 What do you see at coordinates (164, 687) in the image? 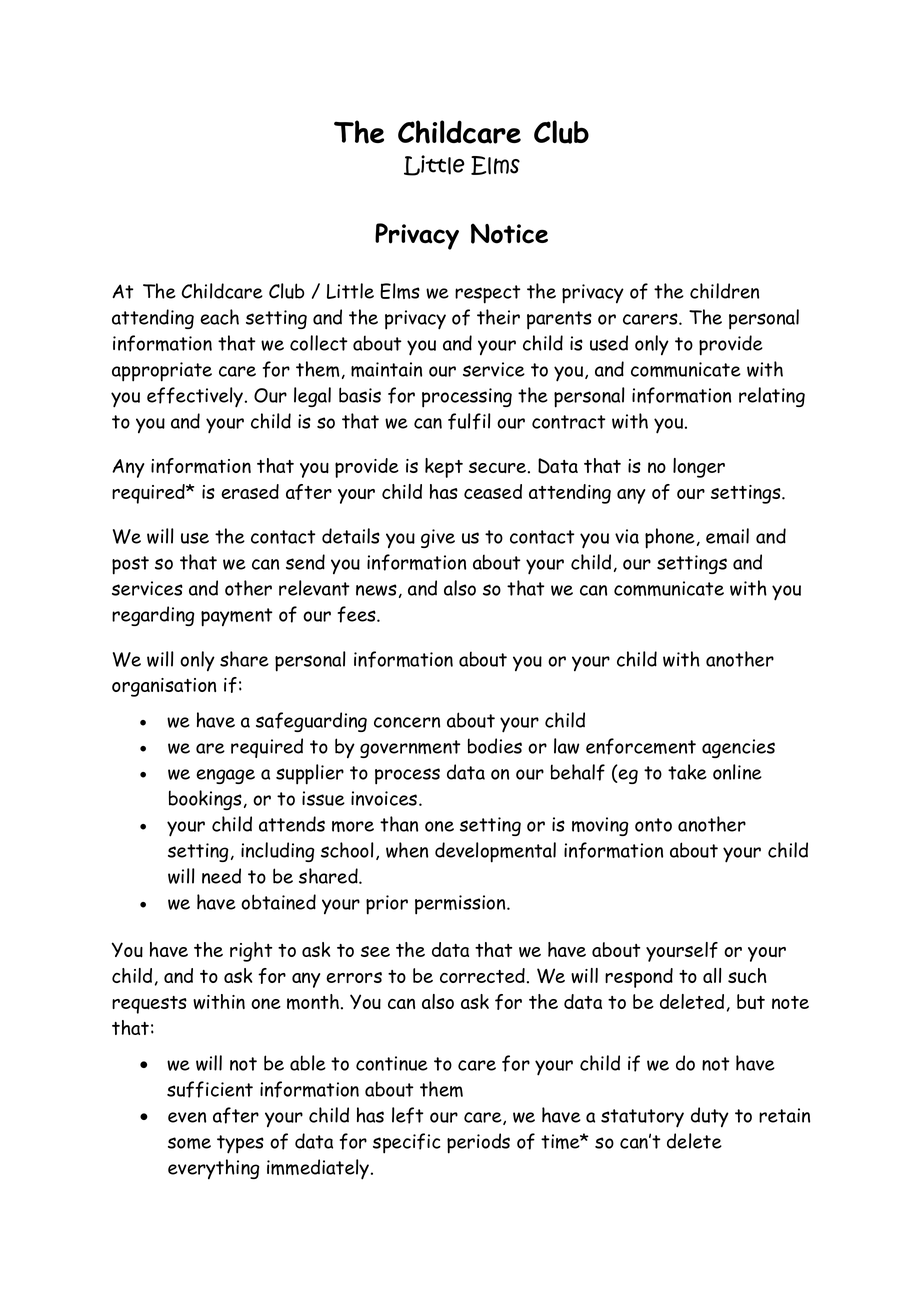
I see `organisation` at bounding box center [164, 687].
